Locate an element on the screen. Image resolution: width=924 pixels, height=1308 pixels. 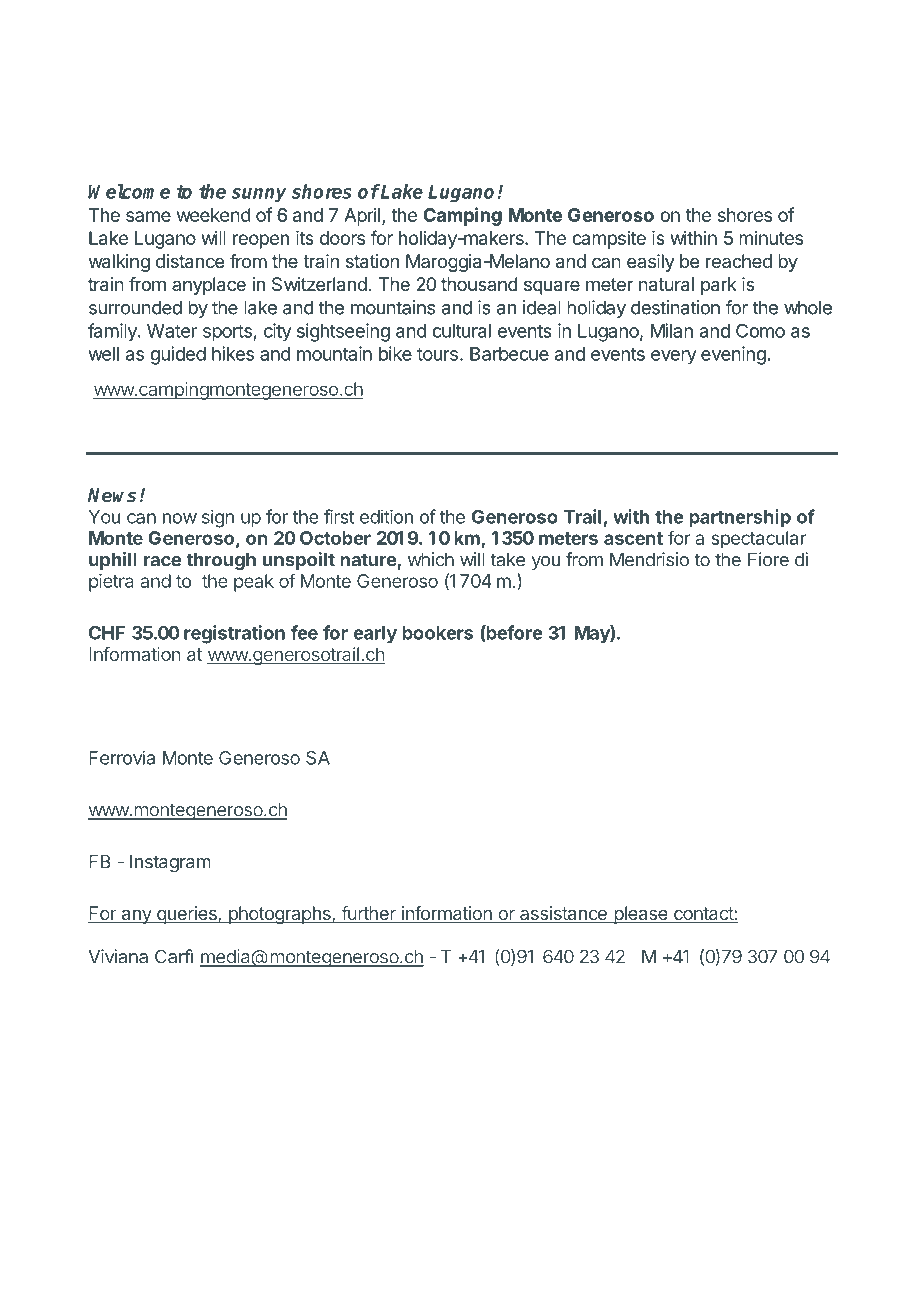
Fiore is located at coordinates (768, 559).
